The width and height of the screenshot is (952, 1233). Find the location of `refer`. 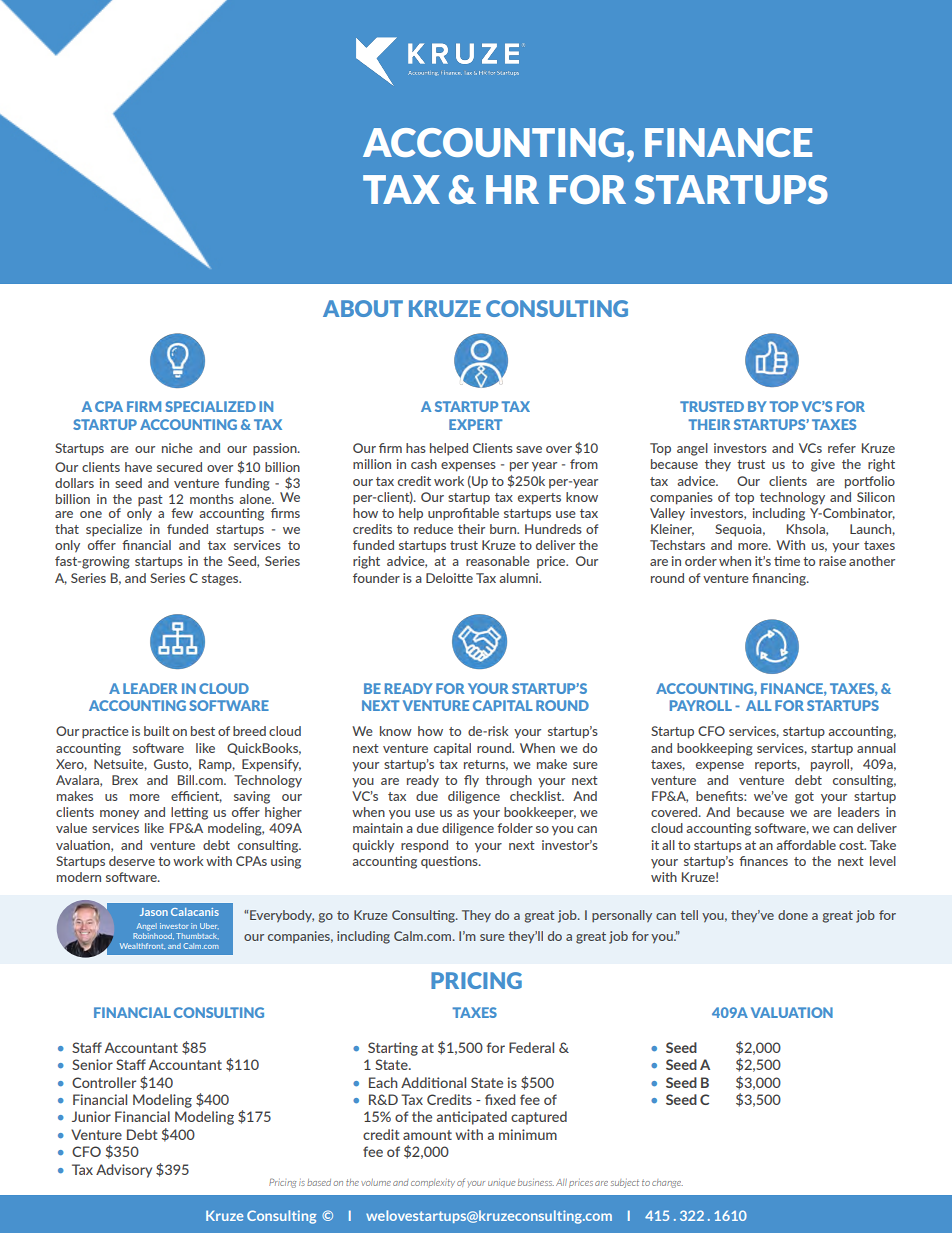

refer is located at coordinates (842, 448).
